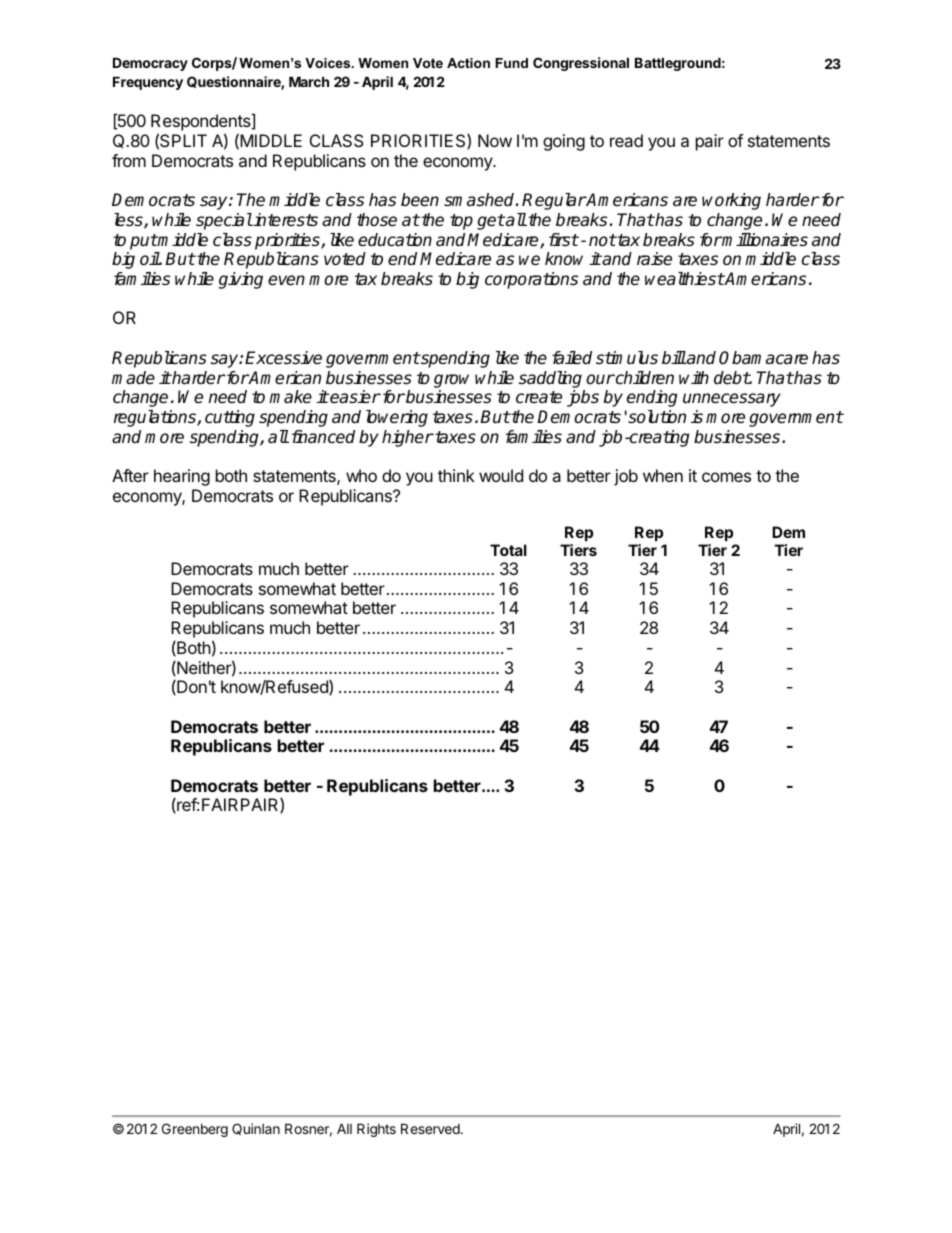 Image resolution: width=952 pixels, height=1233 pixels. What do you see at coordinates (508, 550) in the image?
I see `Total` at bounding box center [508, 550].
